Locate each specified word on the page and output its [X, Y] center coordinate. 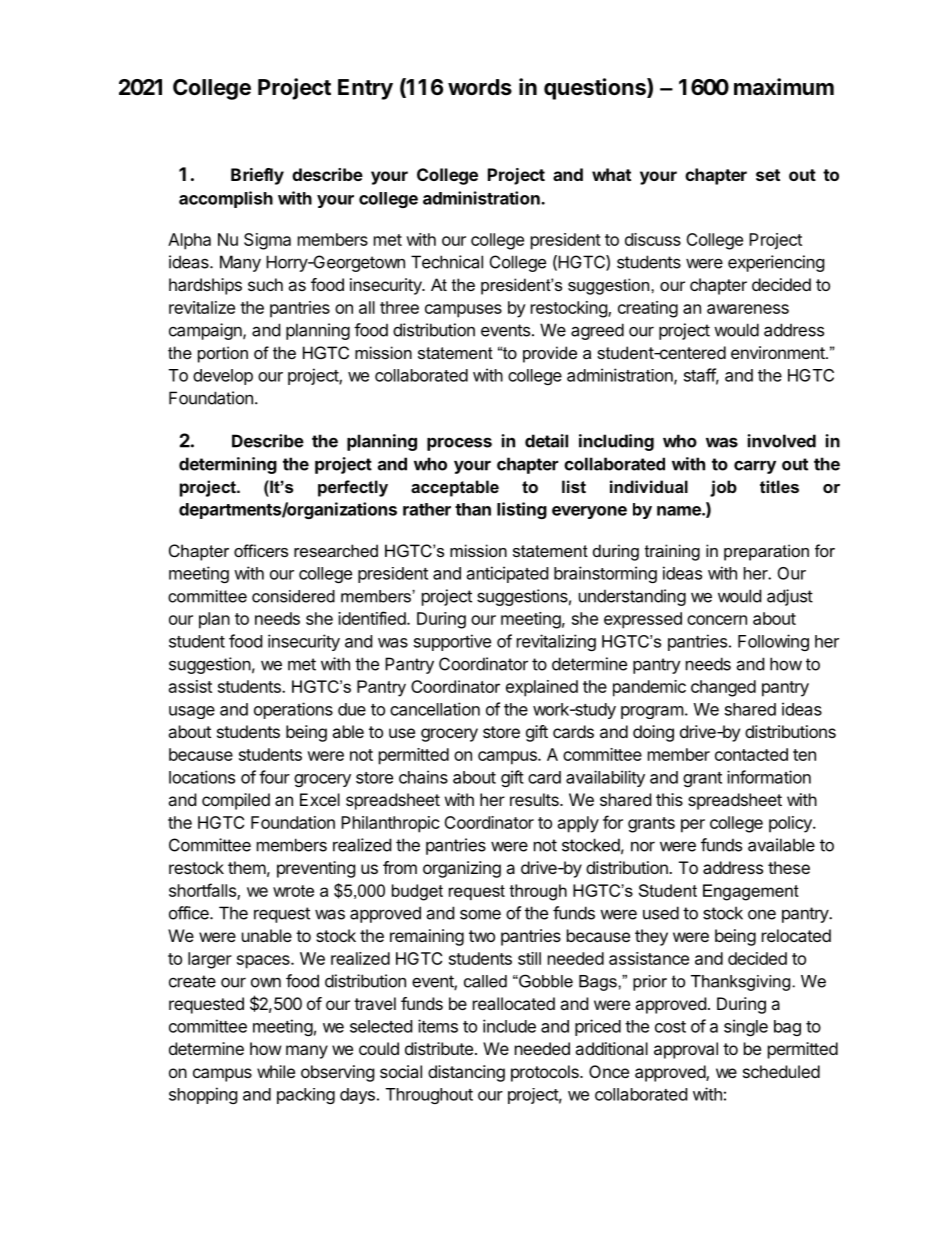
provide [550, 354]
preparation [766, 552]
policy [791, 824]
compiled [236, 801]
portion [223, 354]
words [480, 87]
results [535, 799]
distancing [466, 1073]
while [276, 1071]
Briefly [257, 176]
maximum [784, 86]
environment [779, 352]
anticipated [507, 574]
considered [293, 596]
